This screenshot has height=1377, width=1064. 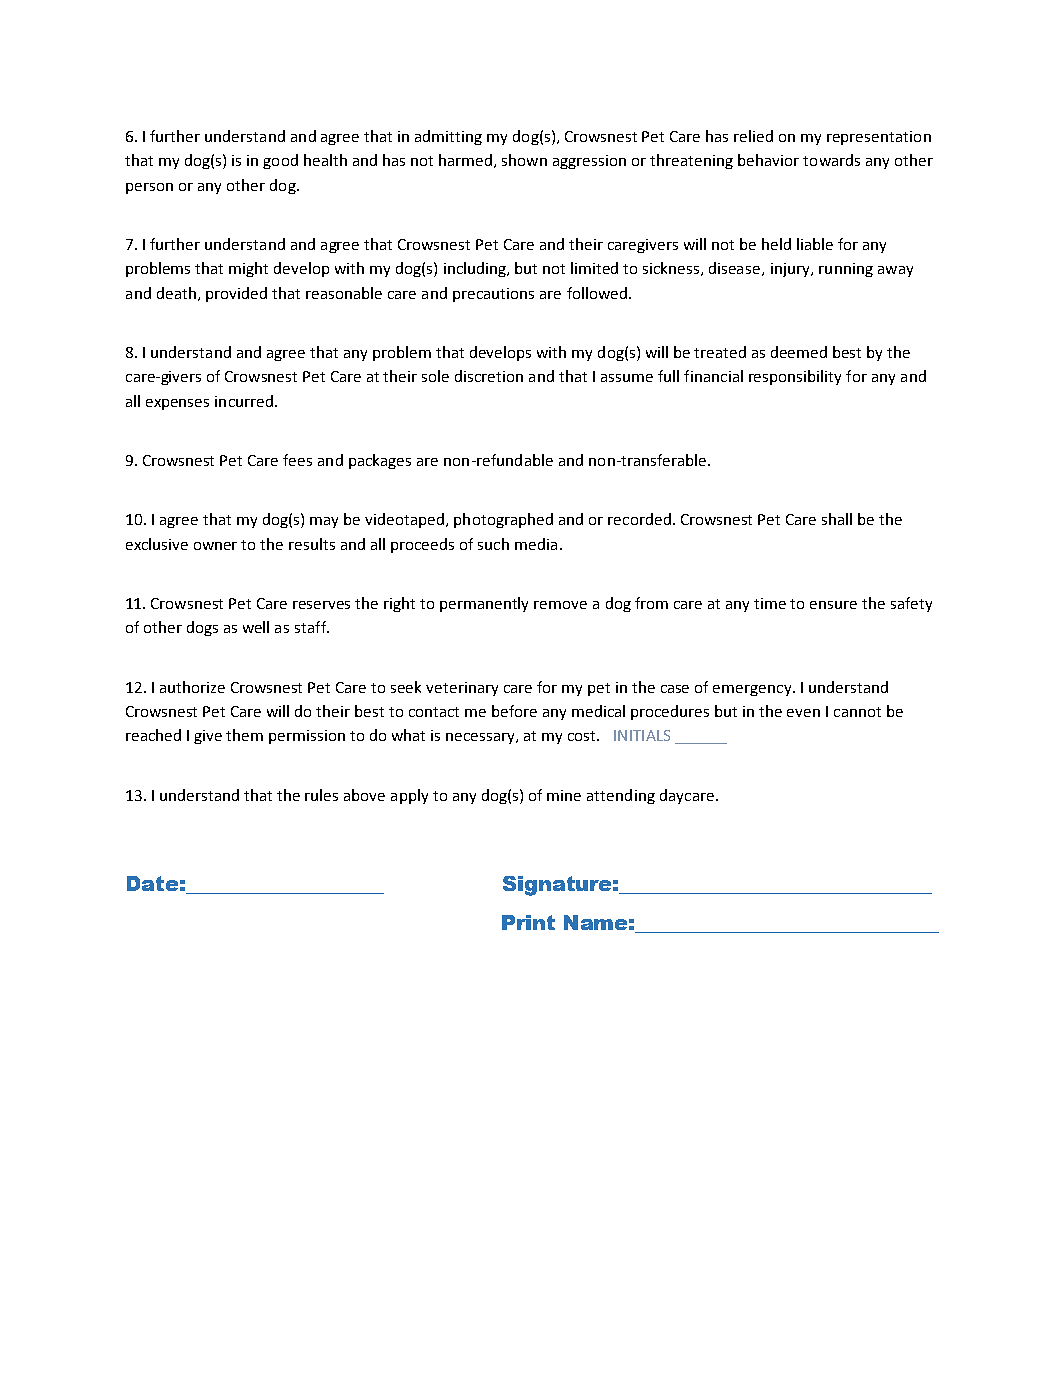 What do you see at coordinates (524, 160) in the screenshot?
I see `shown` at bounding box center [524, 160].
